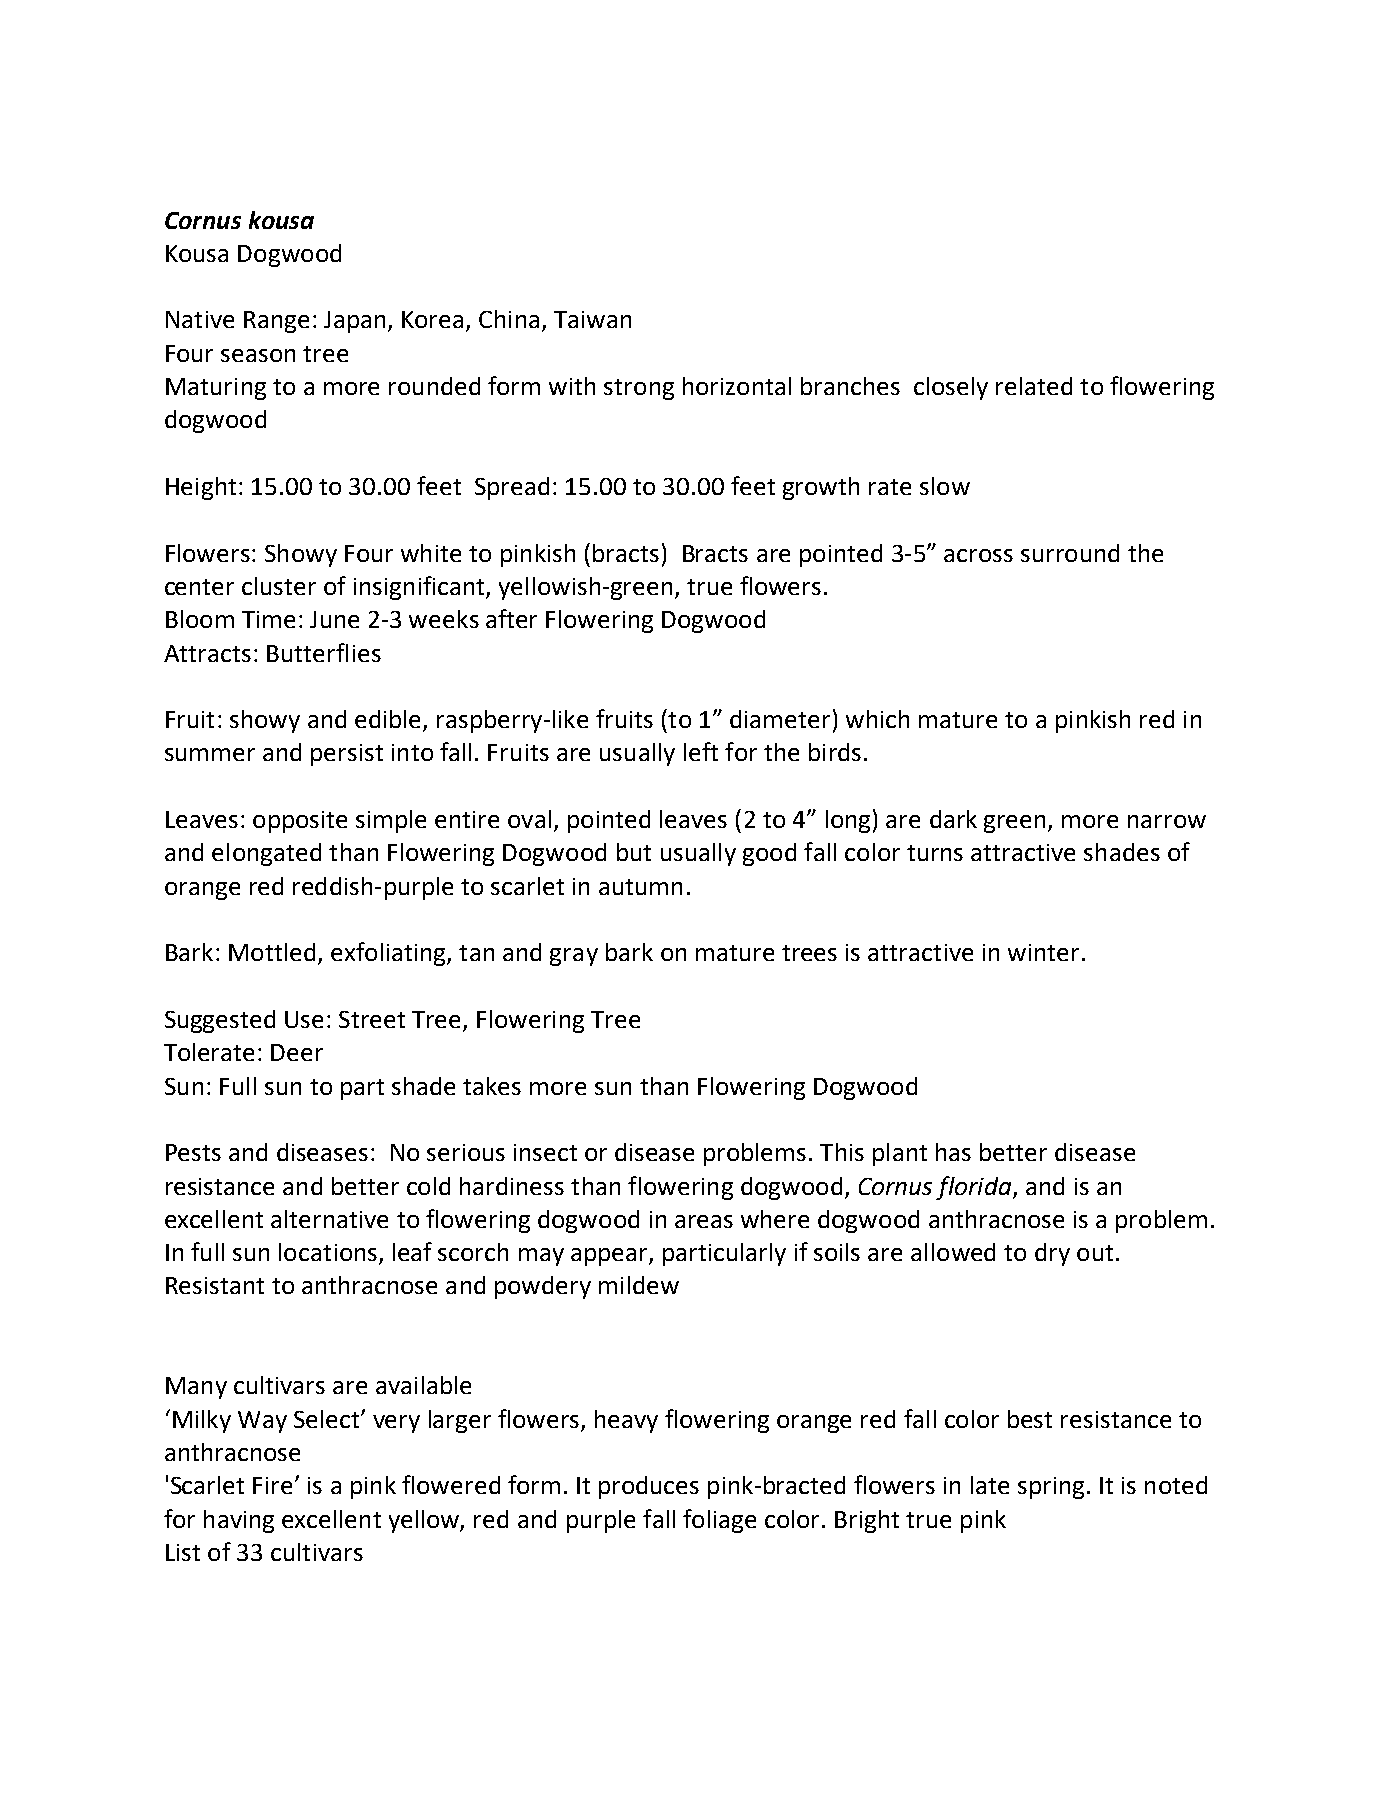  What do you see at coordinates (953, 819) in the screenshot?
I see `dark` at bounding box center [953, 819].
